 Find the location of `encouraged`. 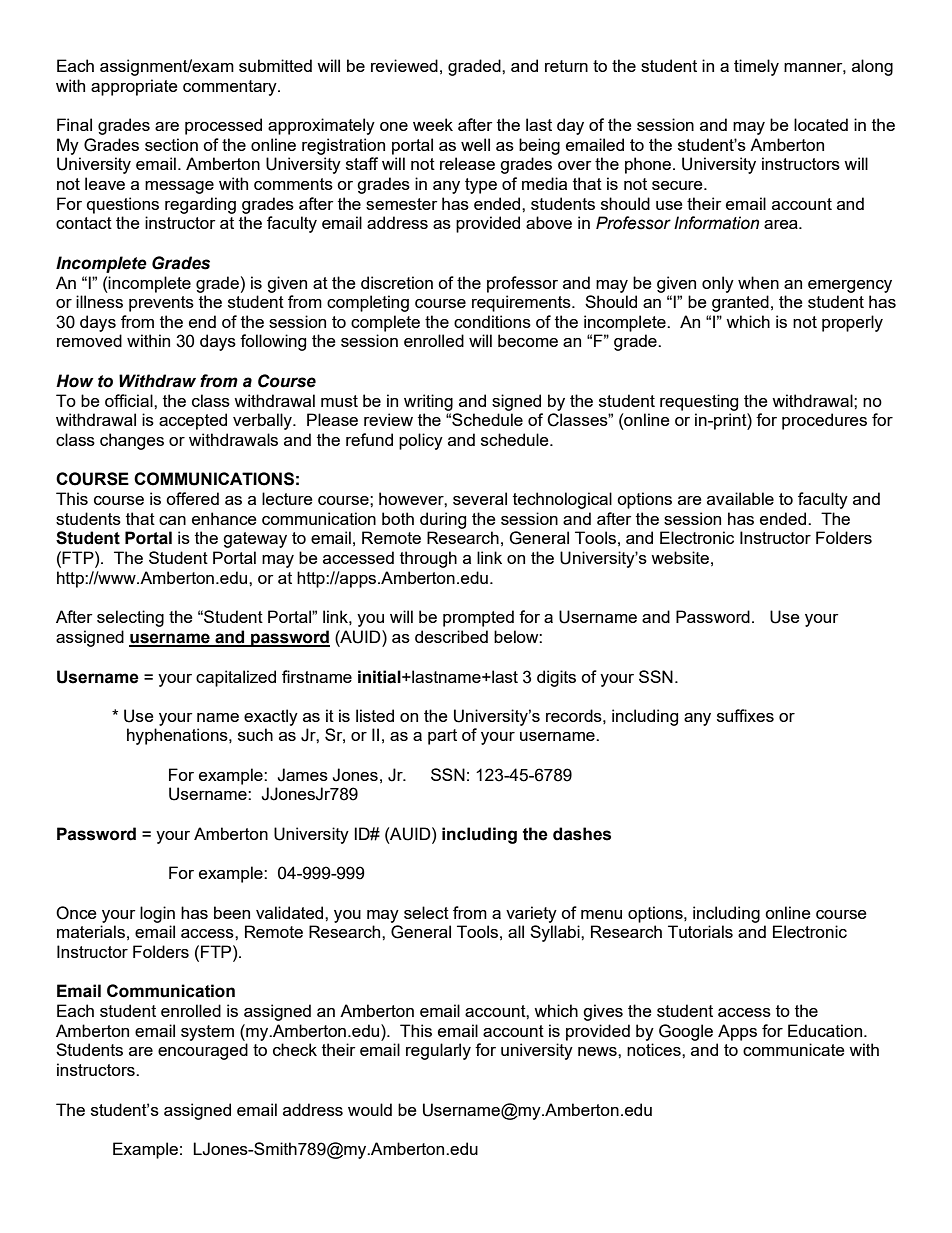

encouraged is located at coordinates (203, 1051).
